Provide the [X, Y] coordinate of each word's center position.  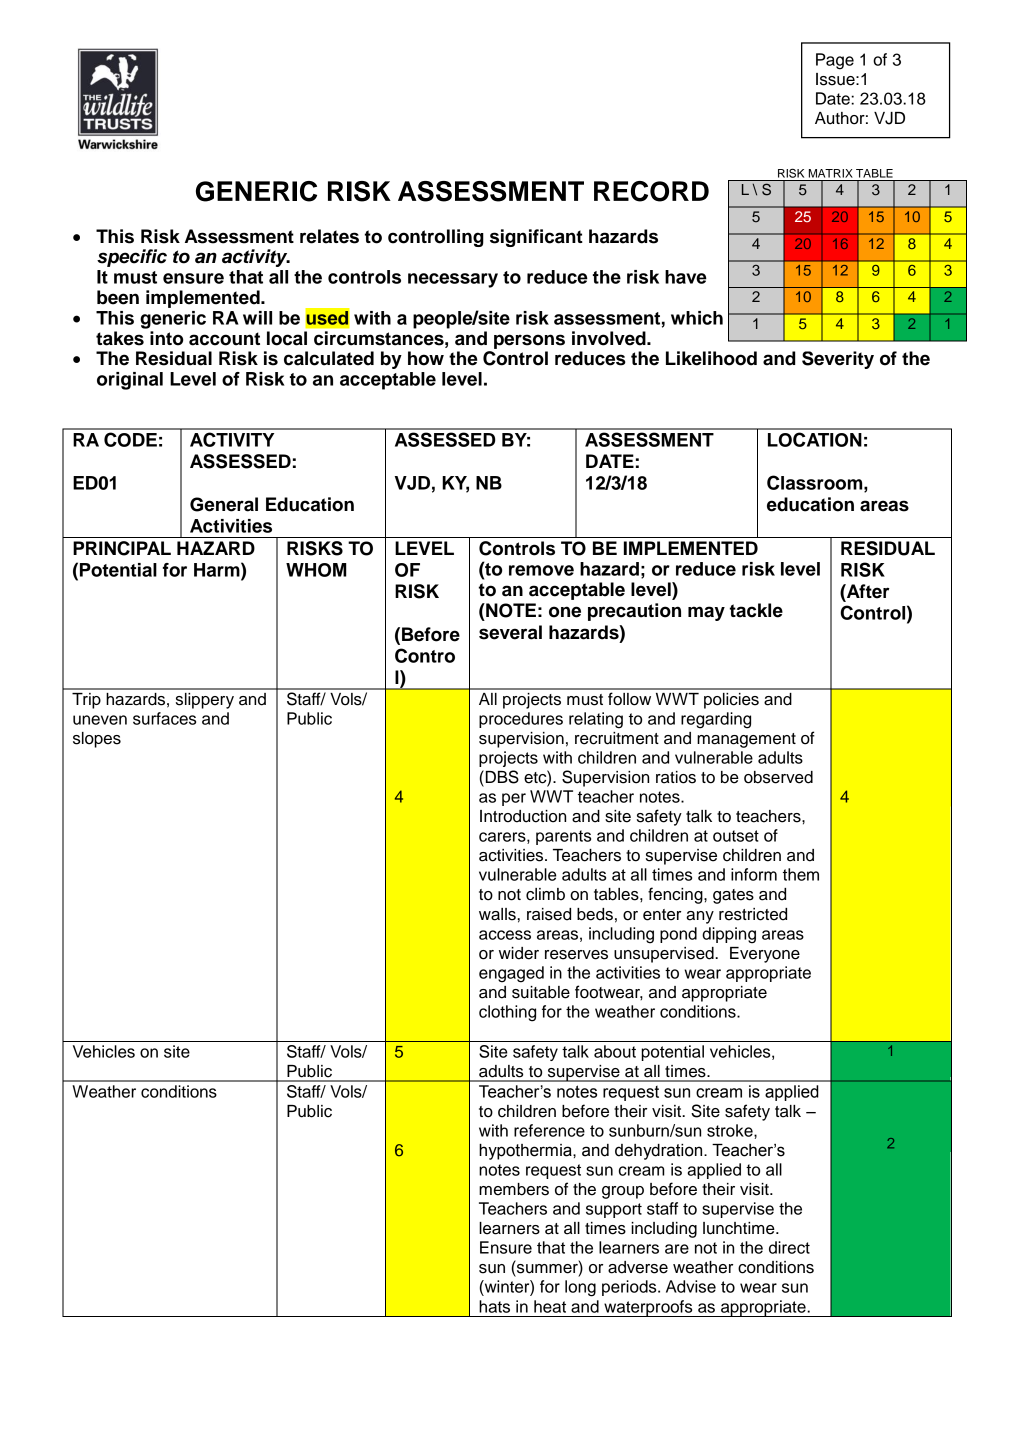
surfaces [164, 718]
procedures [521, 720]
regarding [716, 720]
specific [132, 258]
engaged [511, 974]
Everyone [765, 955]
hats [494, 1306]
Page [835, 61]
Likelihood [711, 358]
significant [536, 238]
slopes [97, 740]
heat [550, 1306]
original [130, 381]
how [426, 358]
